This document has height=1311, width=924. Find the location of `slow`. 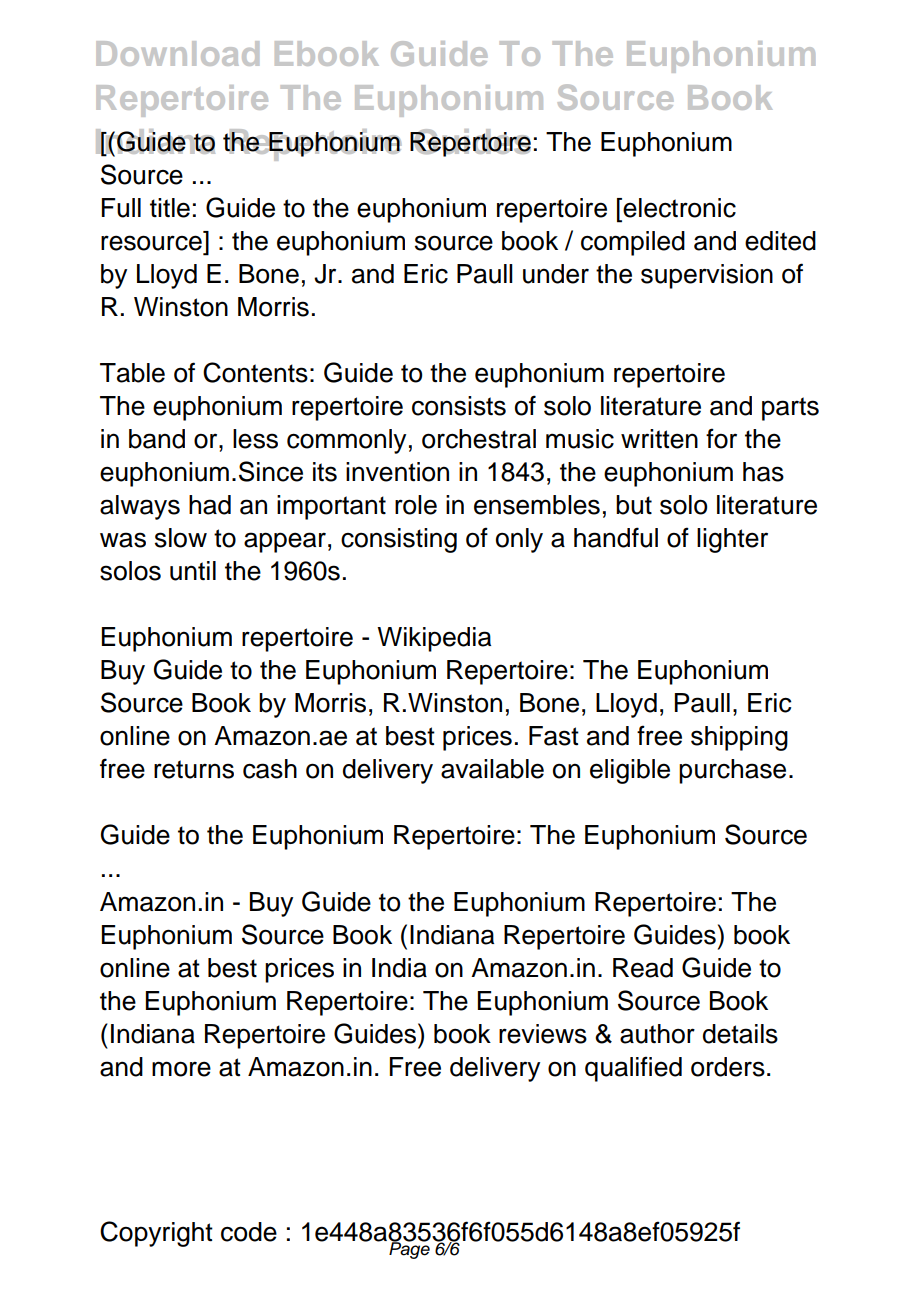

slow is located at coordinates (181, 538).
